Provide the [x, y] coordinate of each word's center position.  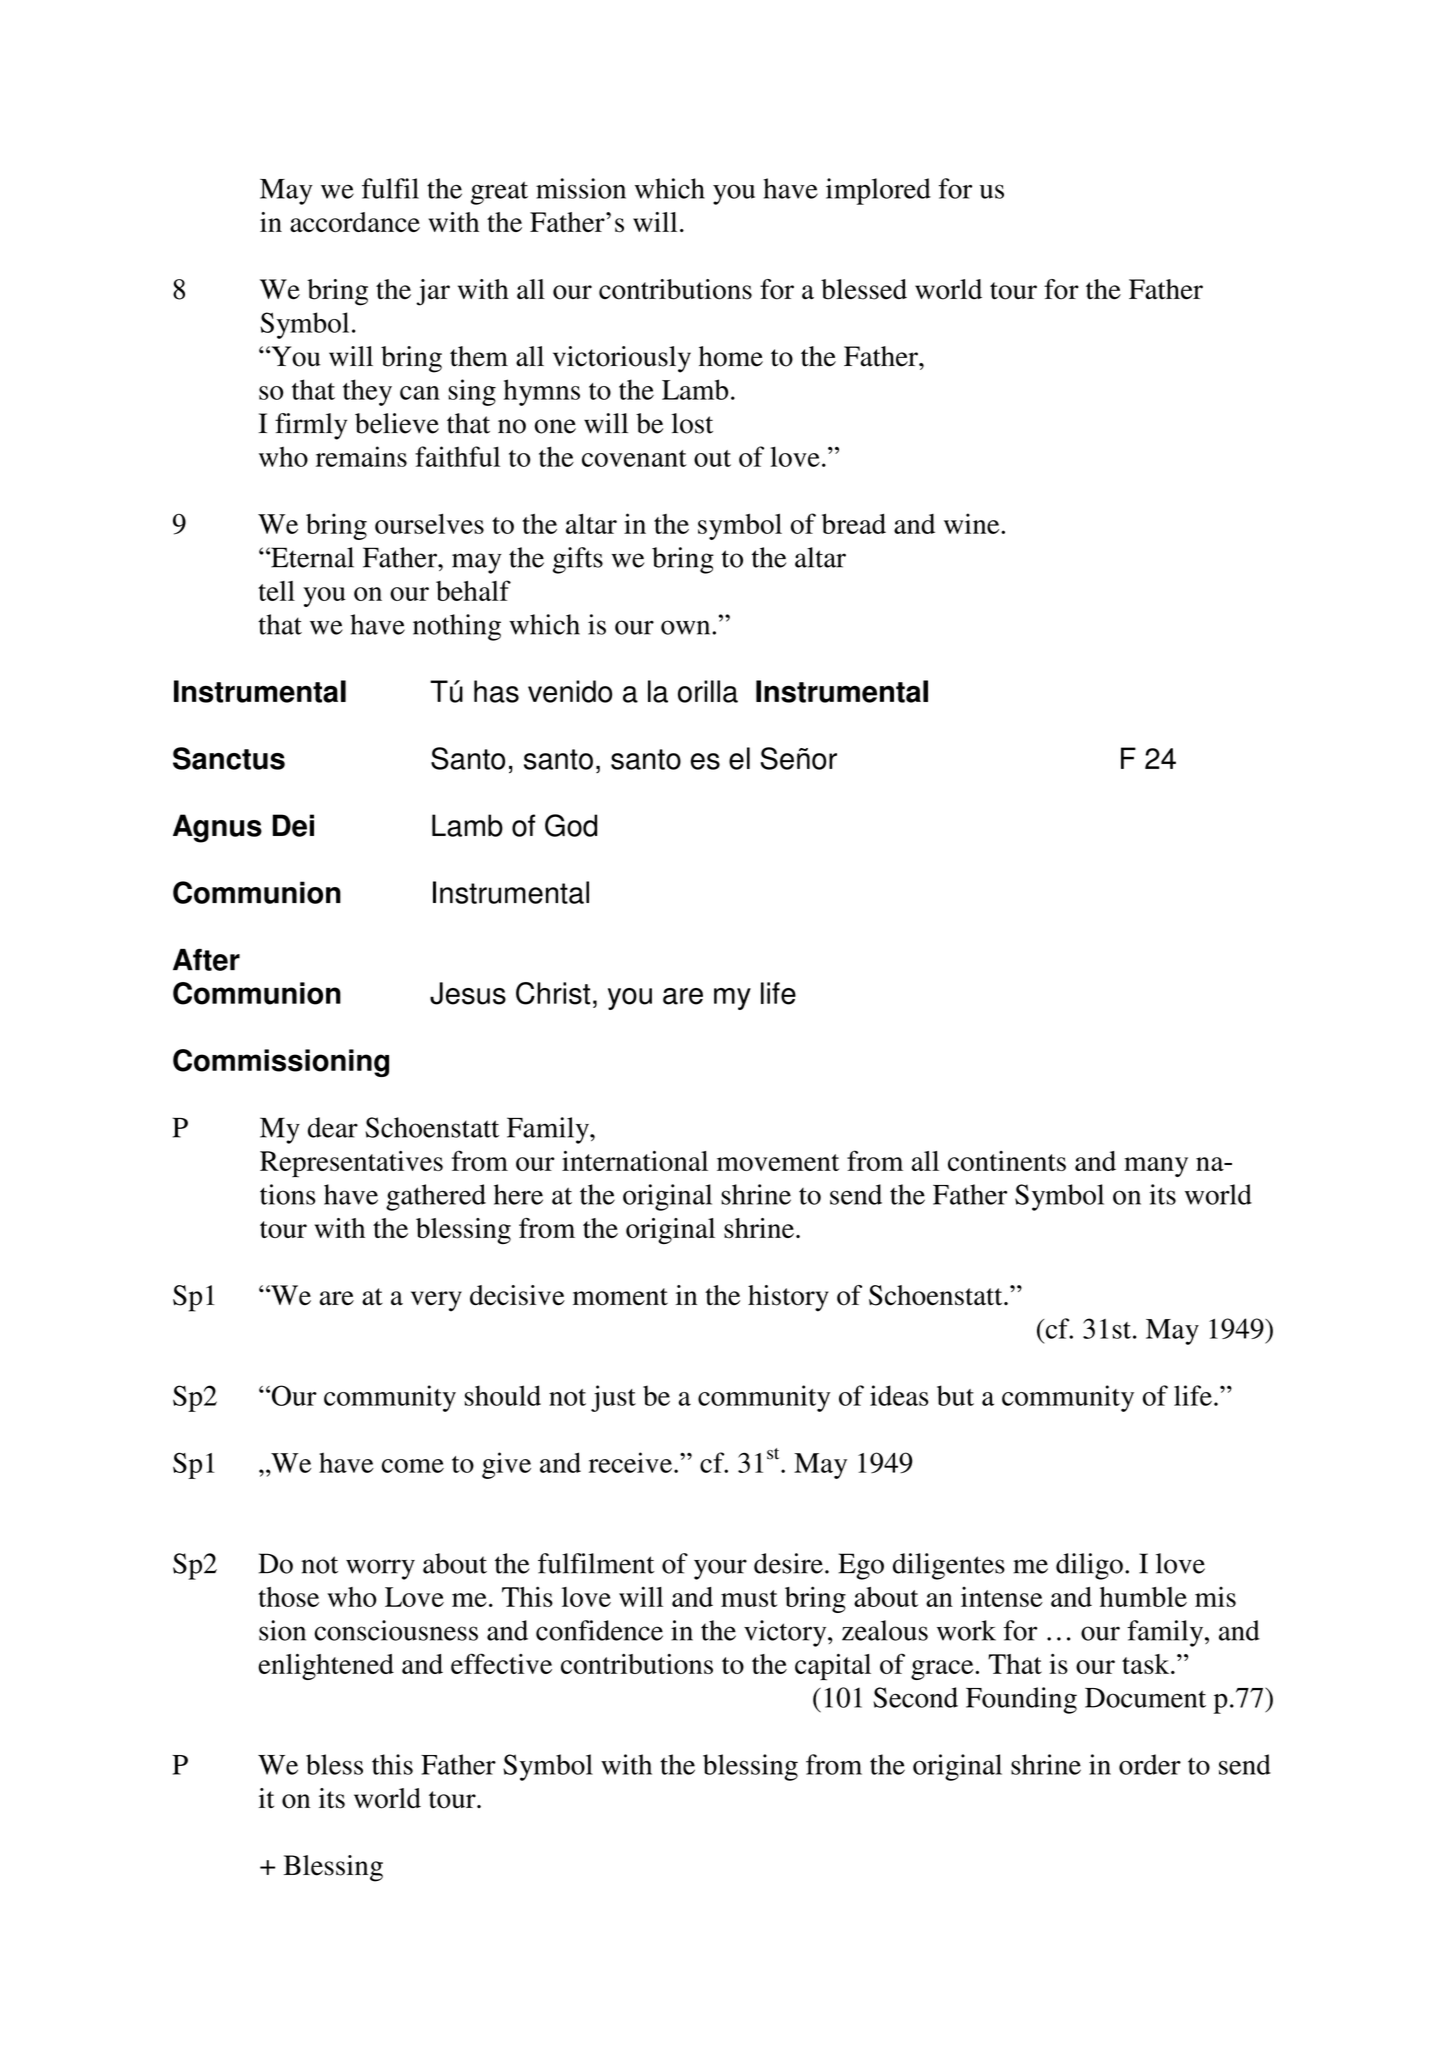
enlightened [326, 1667]
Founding [1021, 1700]
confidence [599, 1630]
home [731, 356]
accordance [355, 222]
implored [878, 191]
